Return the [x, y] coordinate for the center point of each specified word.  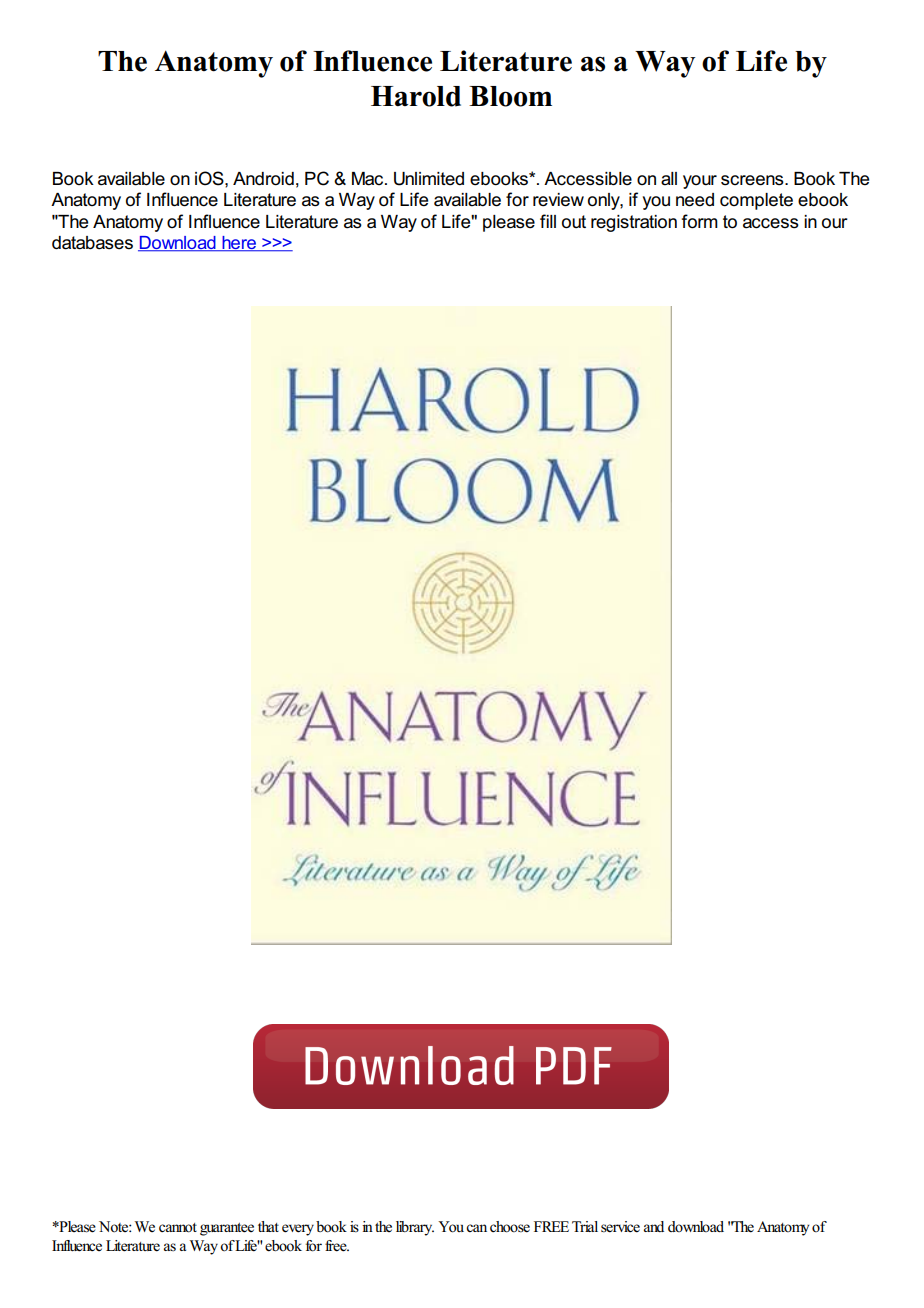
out [574, 222]
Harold [416, 96]
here [239, 244]
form [700, 221]
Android [263, 179]
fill [548, 221]
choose [510, 1227]
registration [634, 223]
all [669, 179]
